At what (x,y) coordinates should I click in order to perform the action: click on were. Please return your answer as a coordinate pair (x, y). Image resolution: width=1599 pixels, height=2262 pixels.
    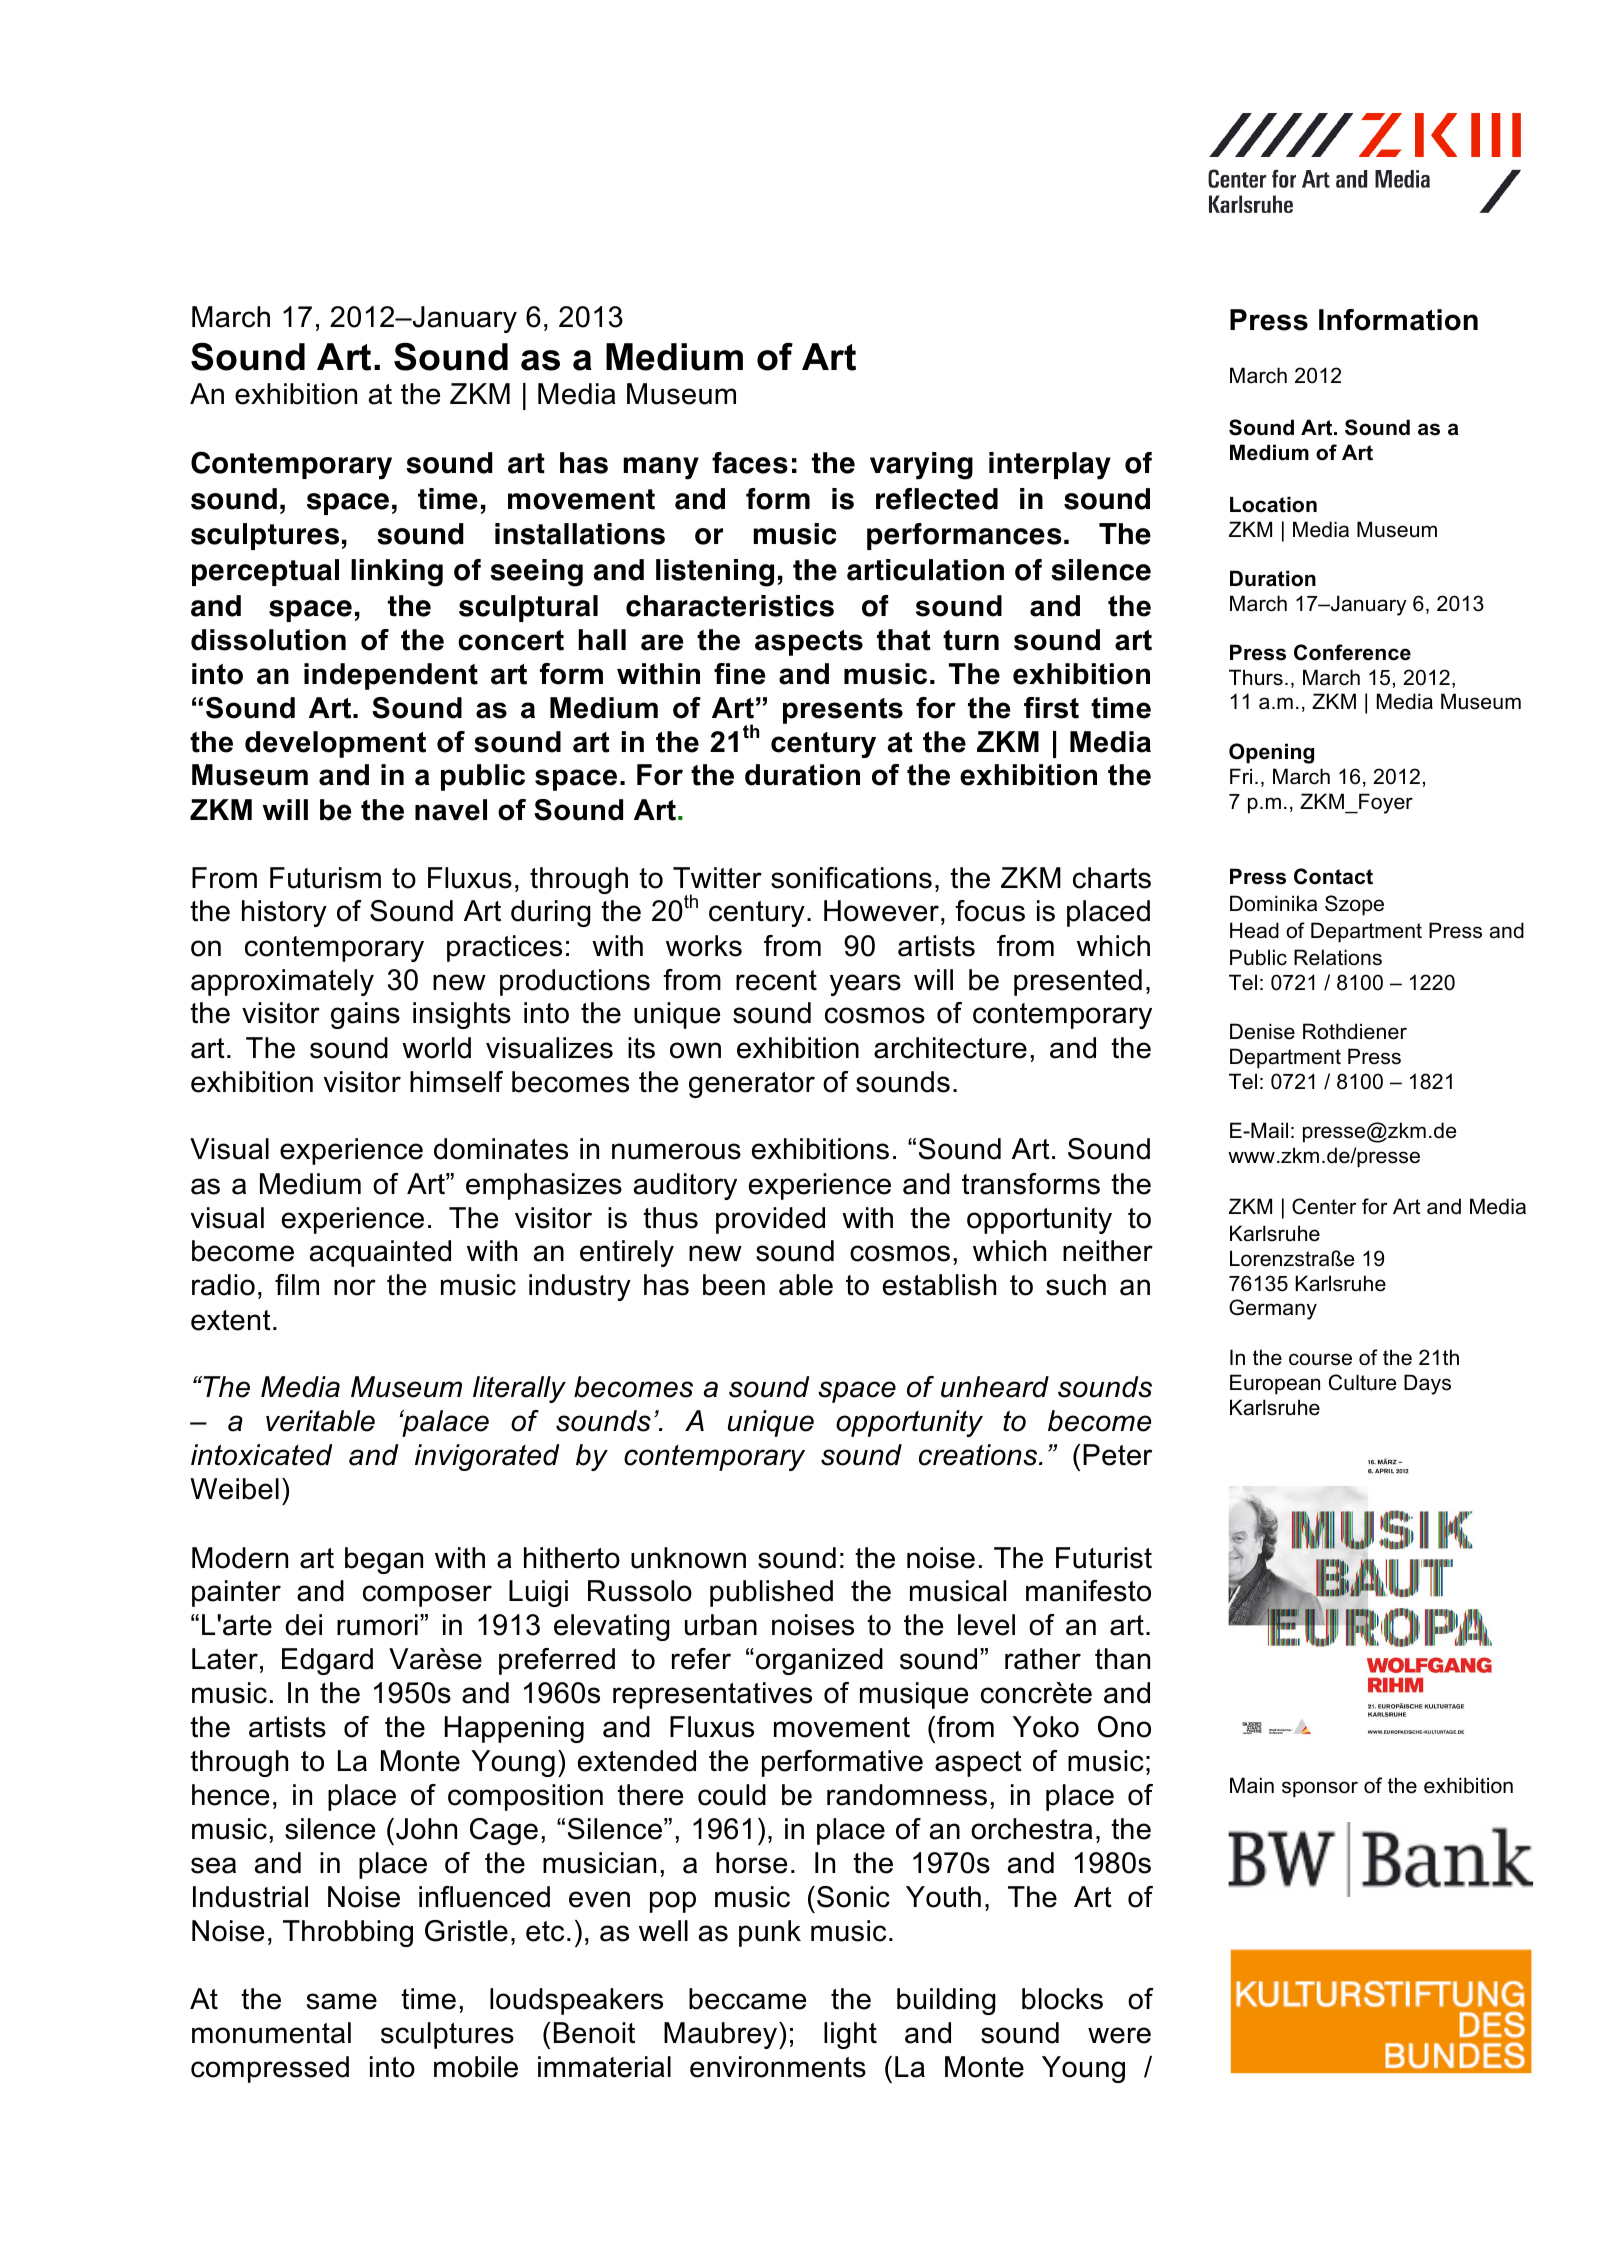
    Looking at the image, I should click on (1119, 2035).
